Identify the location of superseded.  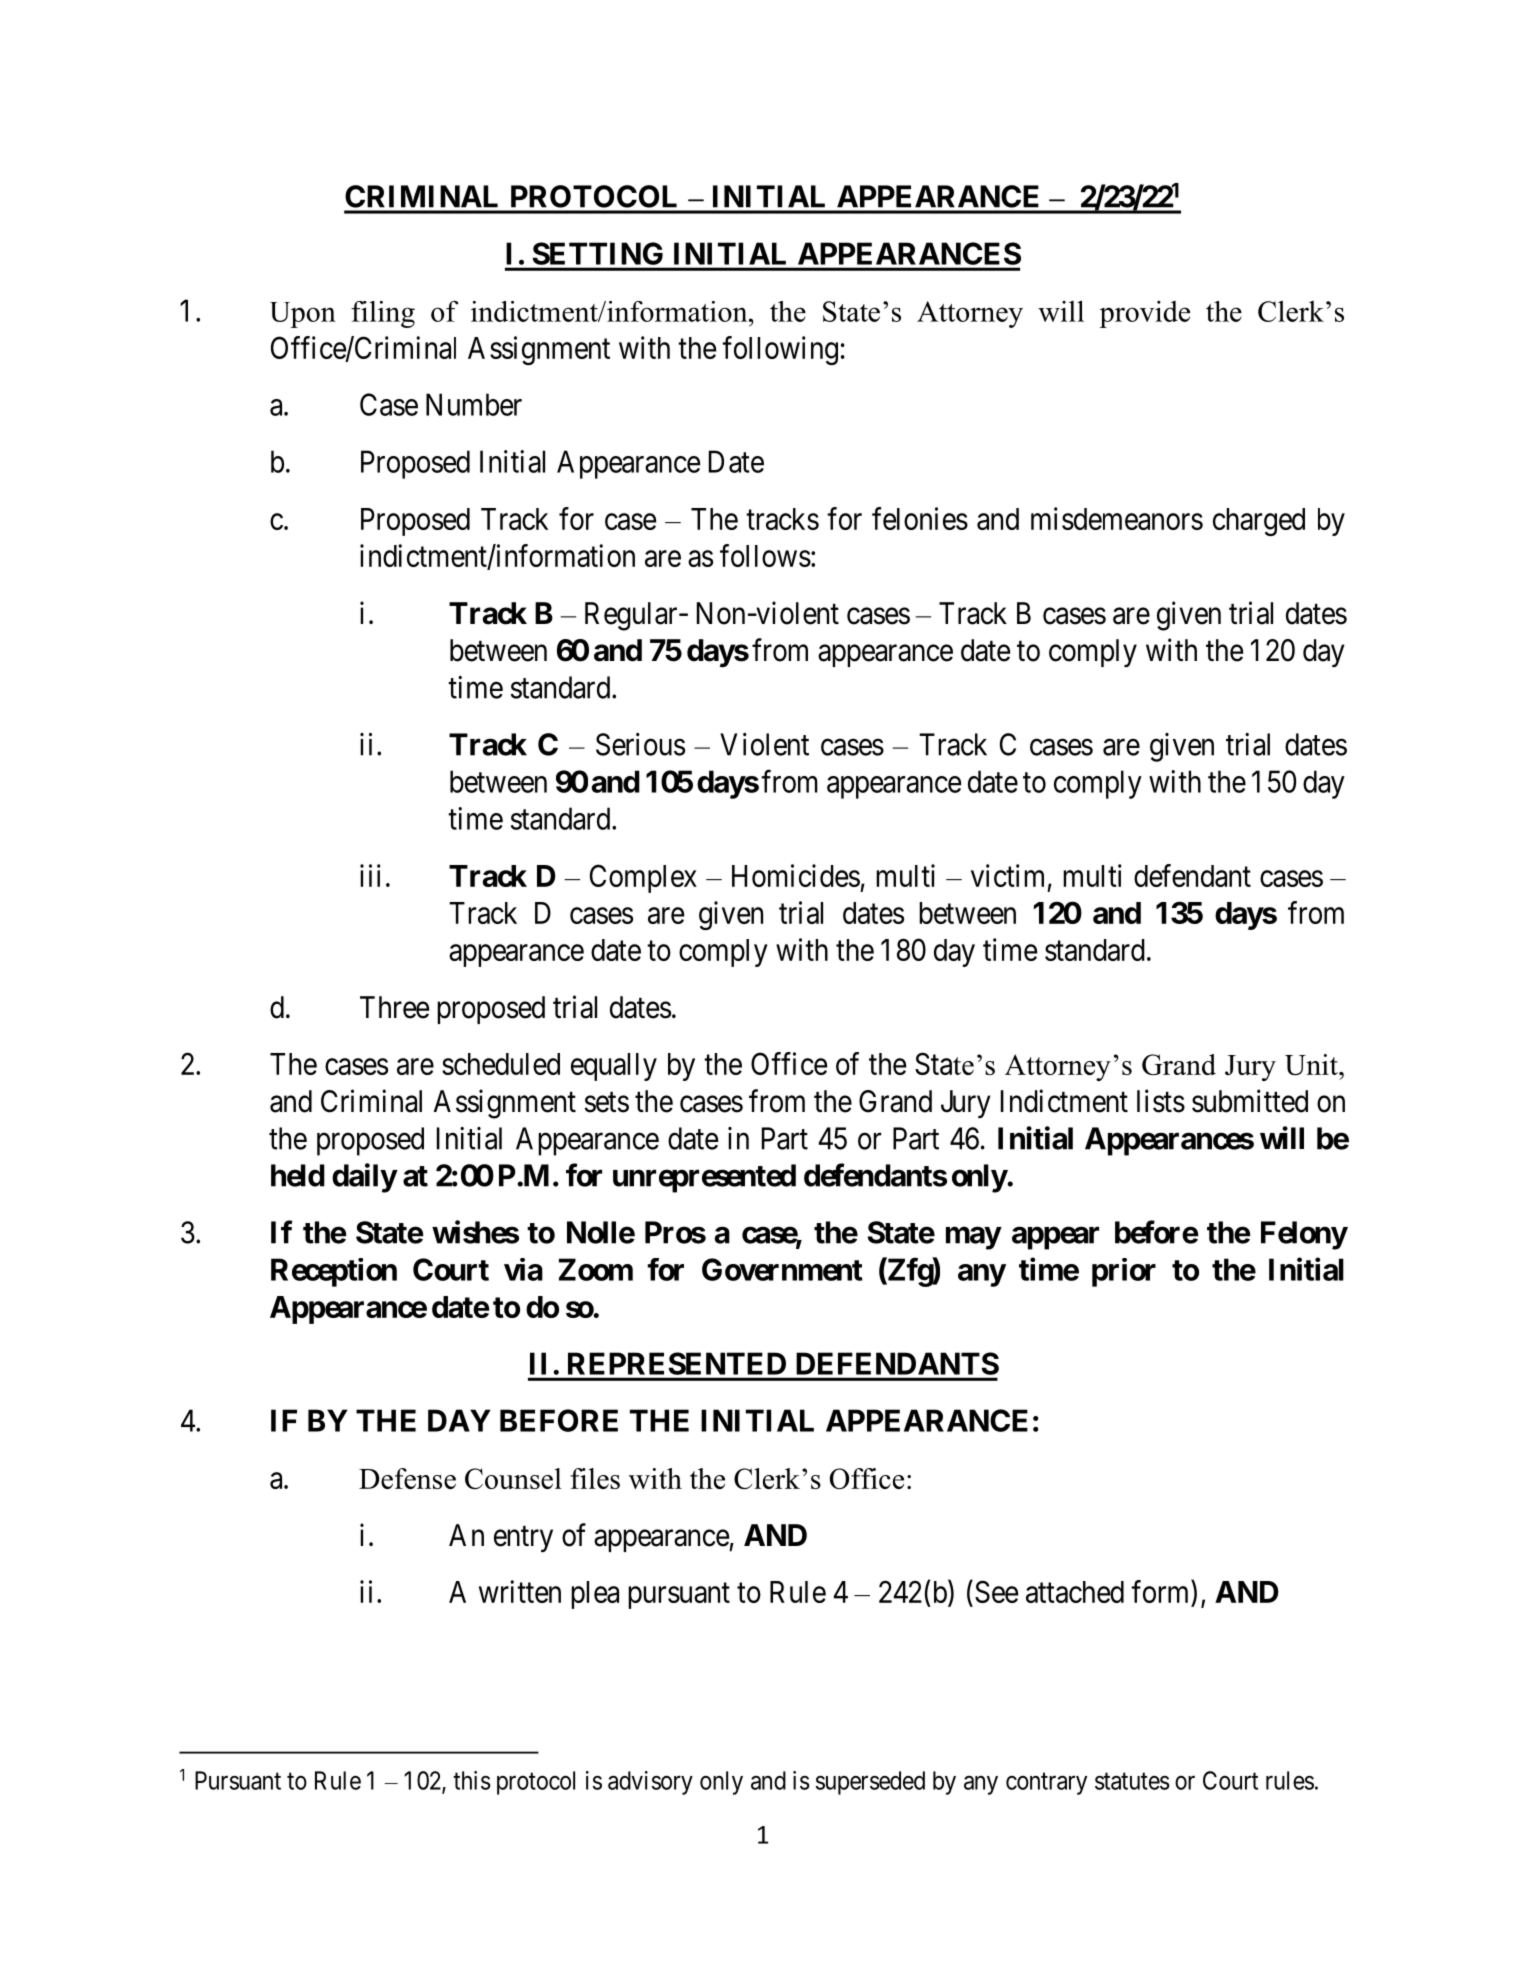
(870, 1783).
